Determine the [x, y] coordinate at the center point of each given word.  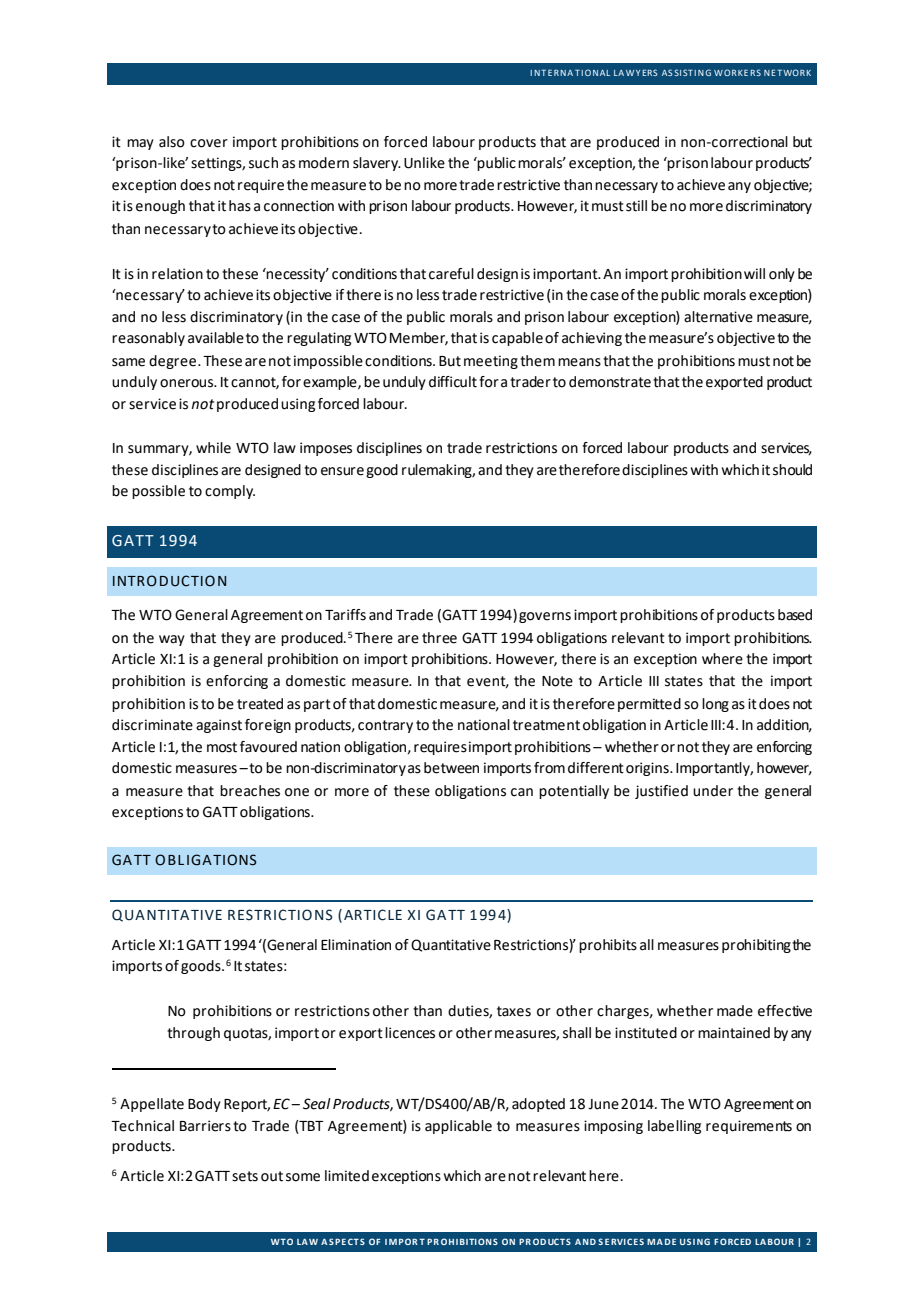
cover [209, 143]
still [636, 206]
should [792, 470]
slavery [377, 164]
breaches [250, 791]
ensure [342, 471]
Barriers [205, 1126]
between [451, 768]
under [713, 791]
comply [230, 492]
